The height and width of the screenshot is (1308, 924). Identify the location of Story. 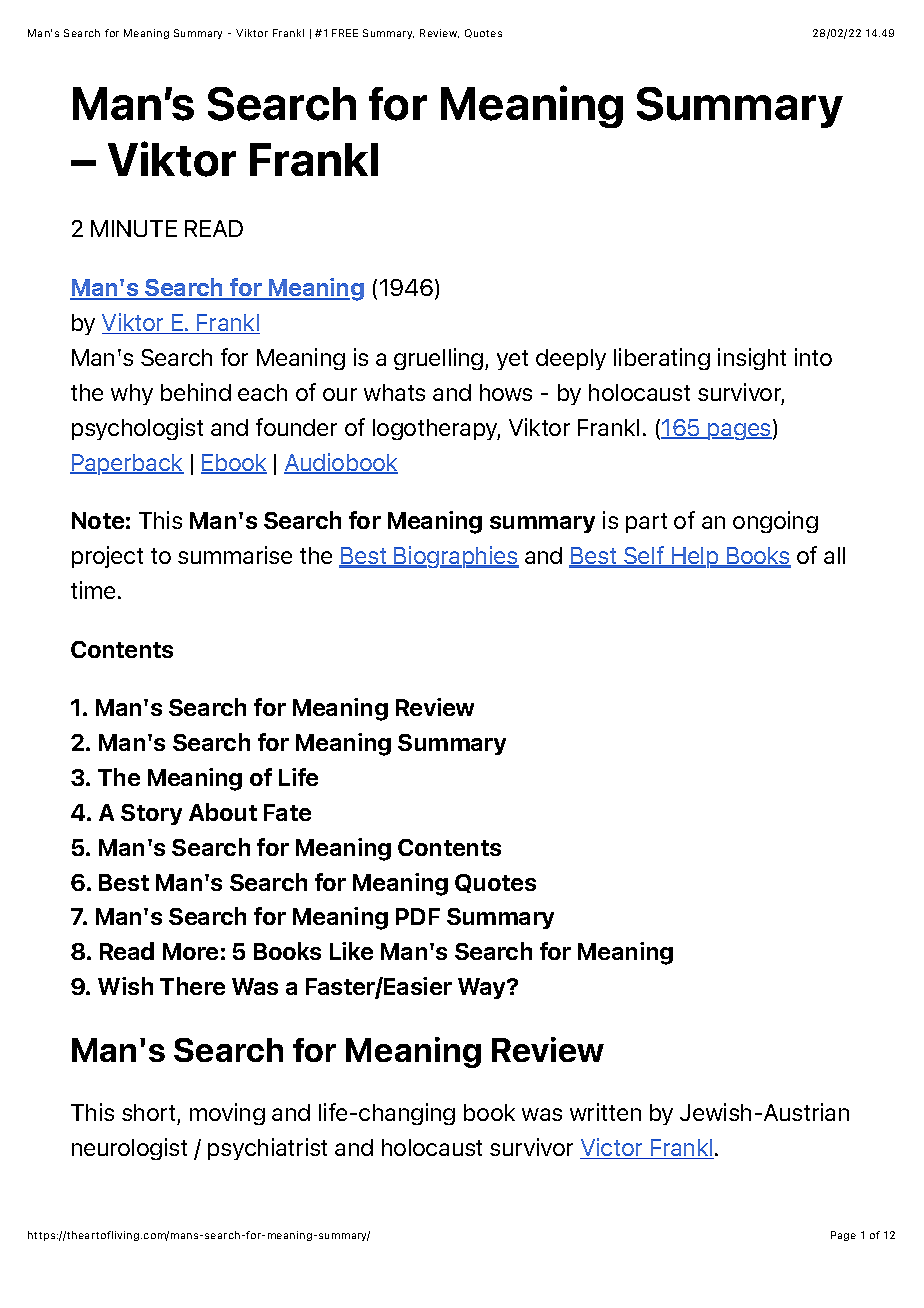
(151, 814).
